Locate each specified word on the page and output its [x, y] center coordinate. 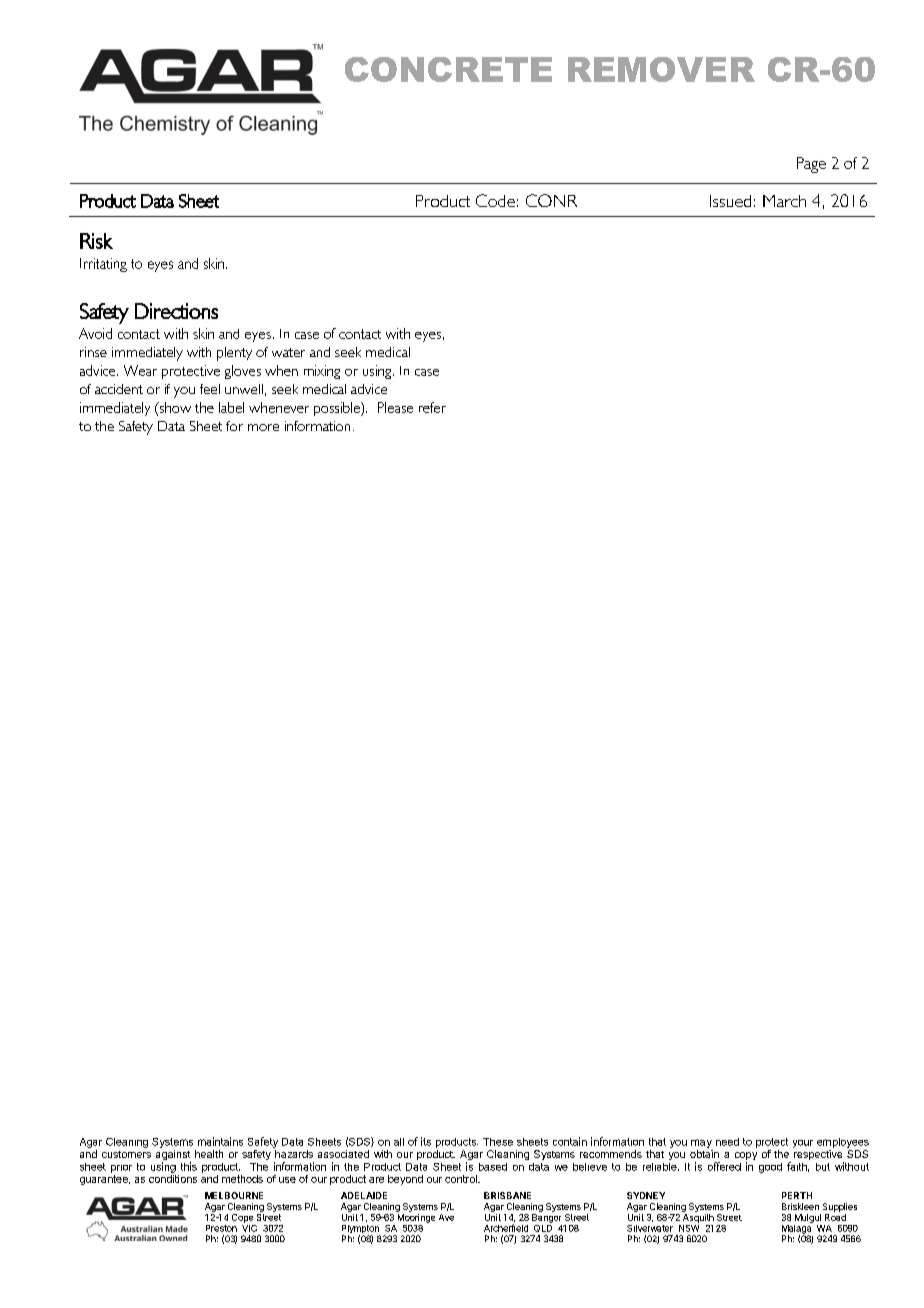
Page [811, 165]
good [770, 1168]
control [462, 1179]
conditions [173, 1179]
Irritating [103, 265]
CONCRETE [448, 69]
